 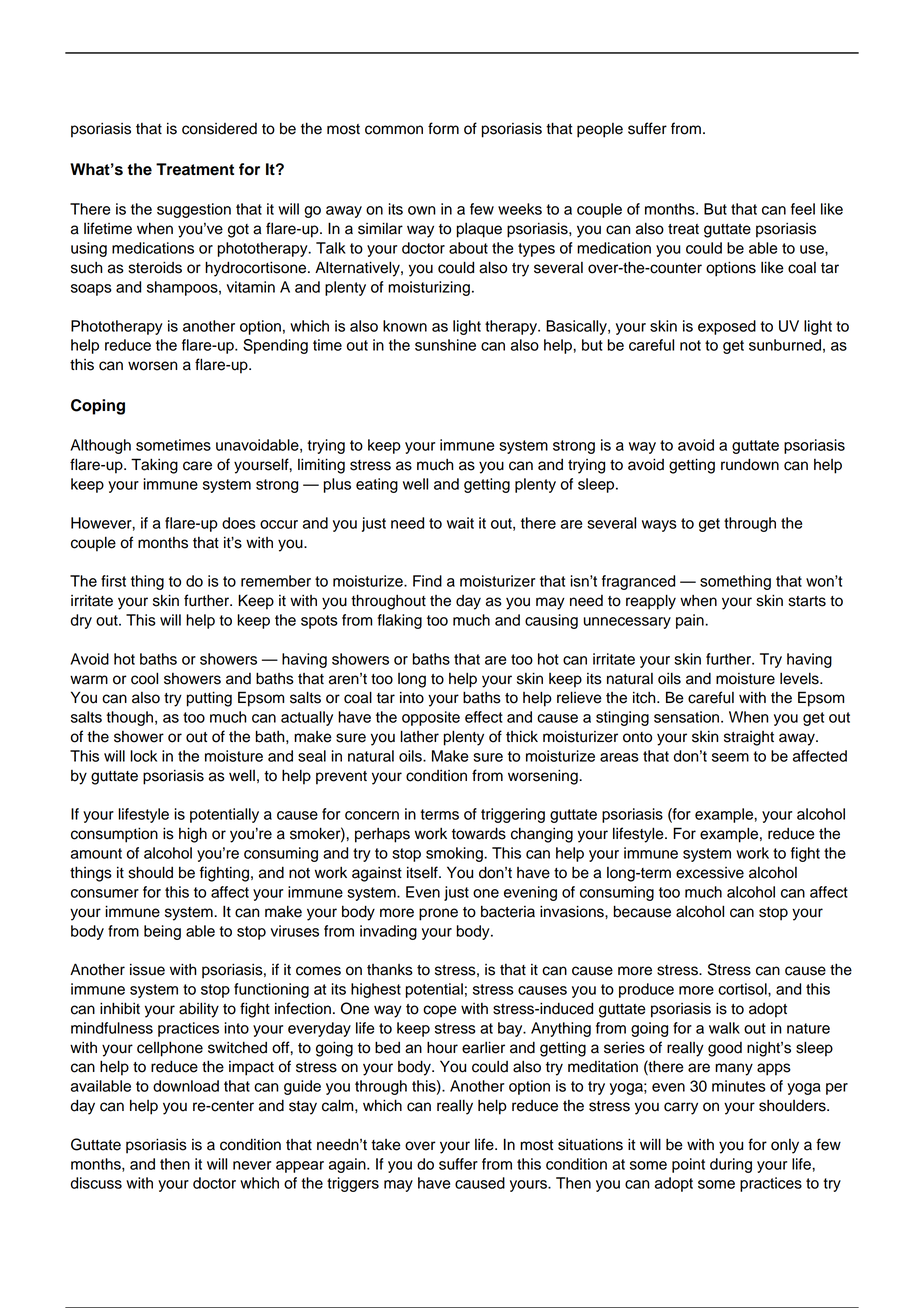 I want to click on take, so click(x=386, y=1145).
